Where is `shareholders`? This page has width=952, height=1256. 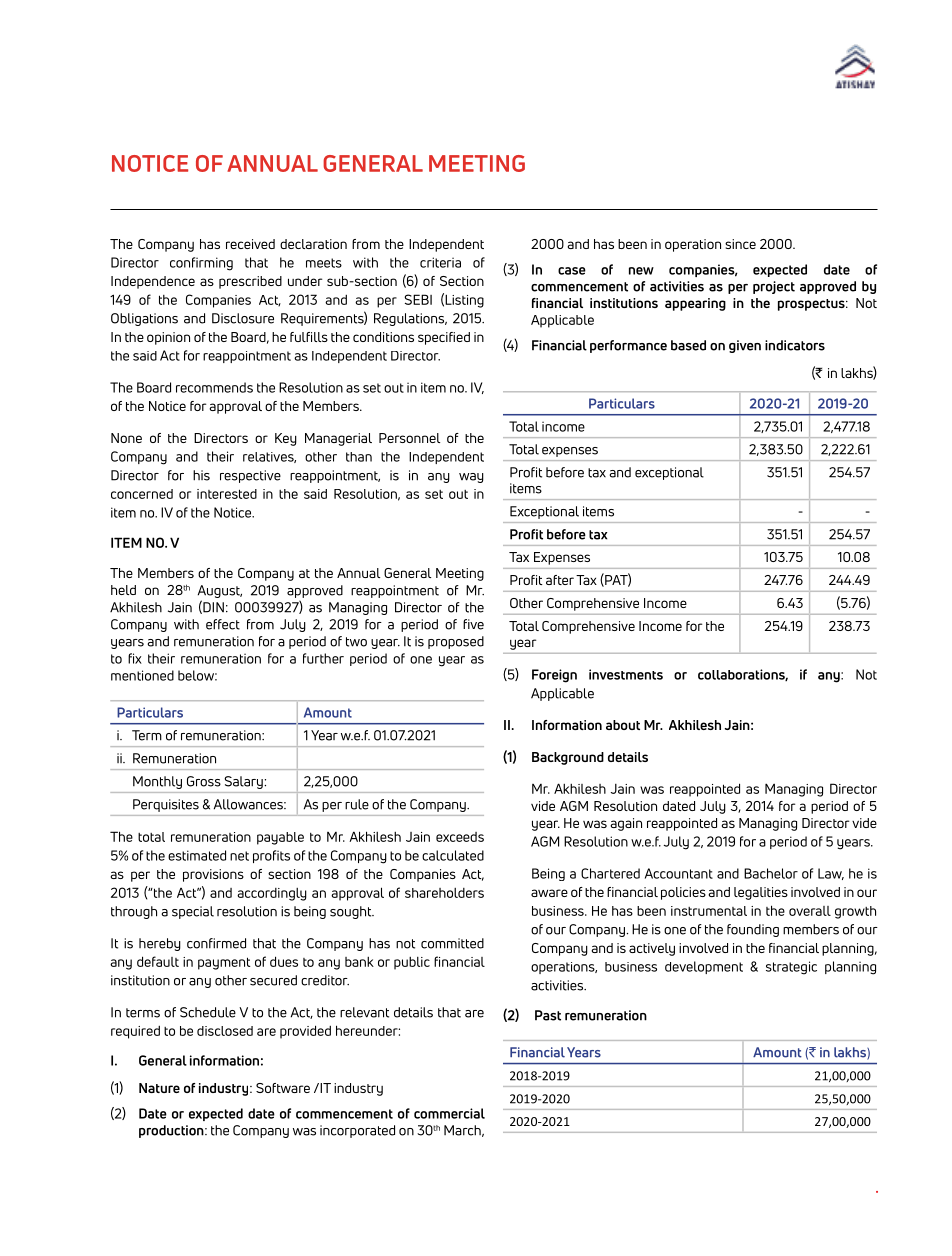 shareholders is located at coordinates (444, 893).
